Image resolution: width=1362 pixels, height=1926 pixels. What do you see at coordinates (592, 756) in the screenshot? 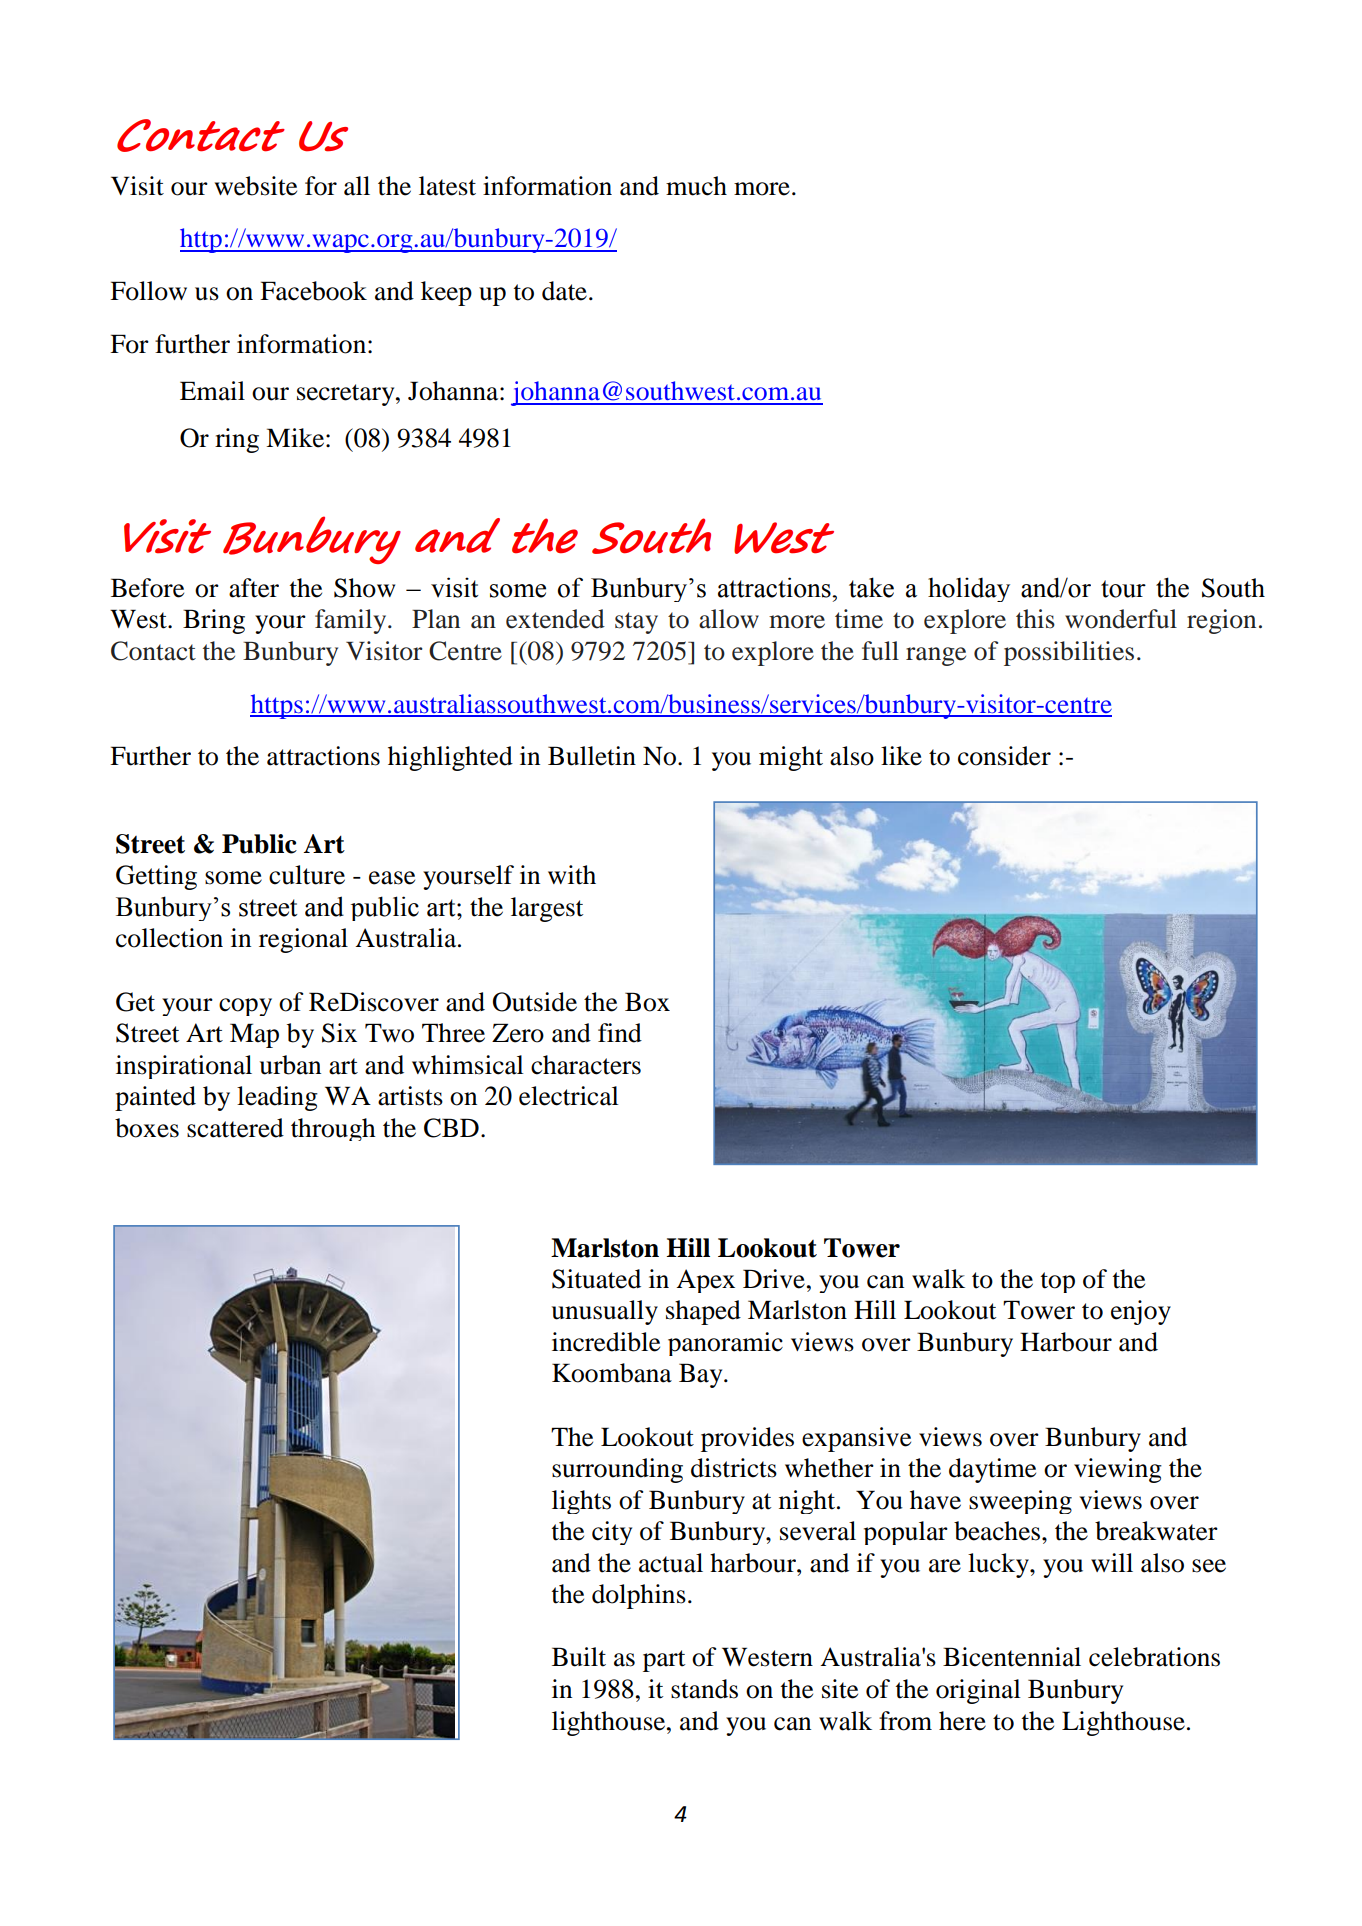
I see `Bulletin` at bounding box center [592, 756].
